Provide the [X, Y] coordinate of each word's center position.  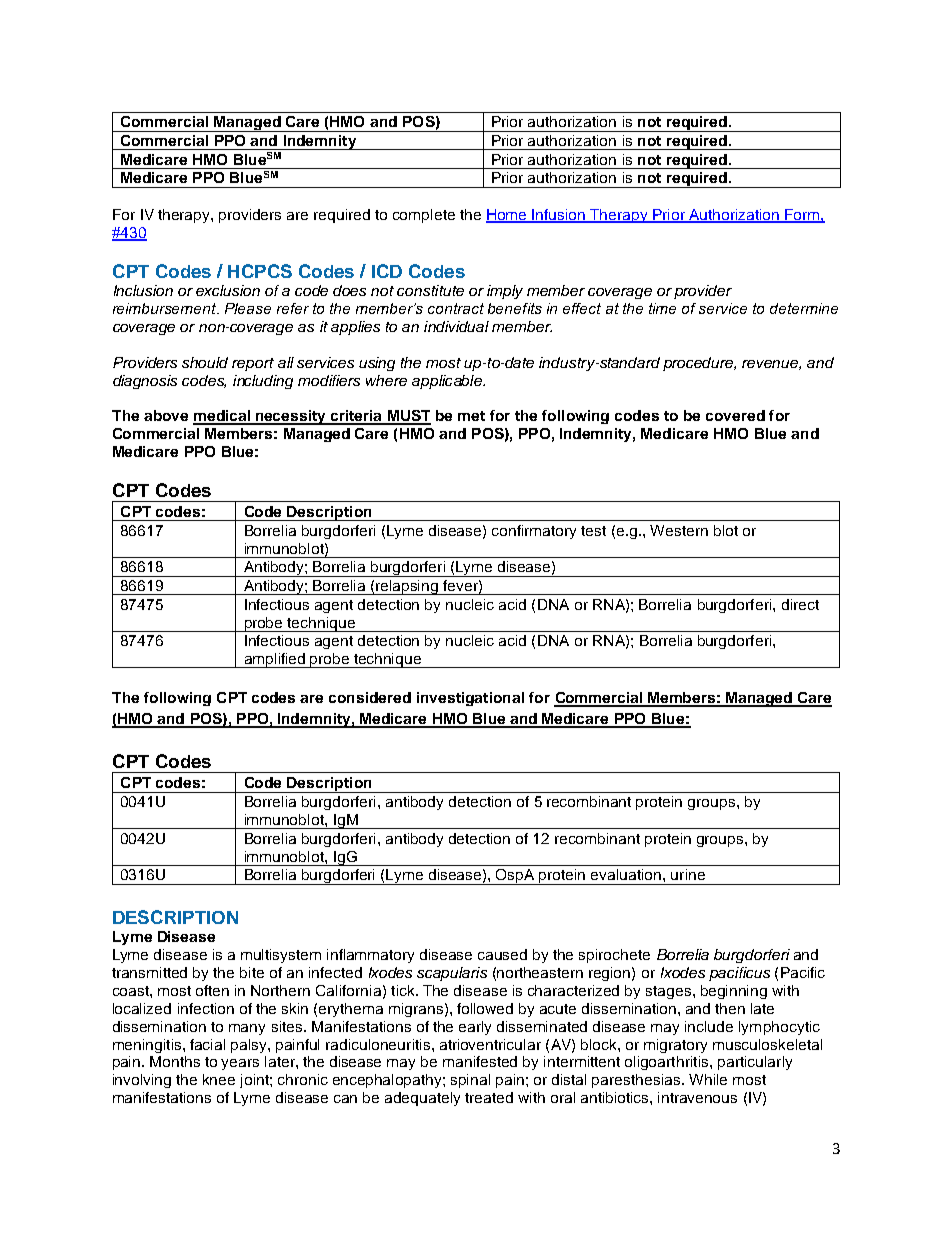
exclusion [228, 290]
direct [800, 604]
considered [370, 697]
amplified [275, 660]
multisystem [281, 956]
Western [679, 530]
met [471, 416]
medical [223, 417]
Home [508, 216]
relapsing [408, 587]
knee [219, 1079]
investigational [470, 699]
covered [735, 415]
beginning [734, 992]
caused [502, 954]
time [662, 308]
